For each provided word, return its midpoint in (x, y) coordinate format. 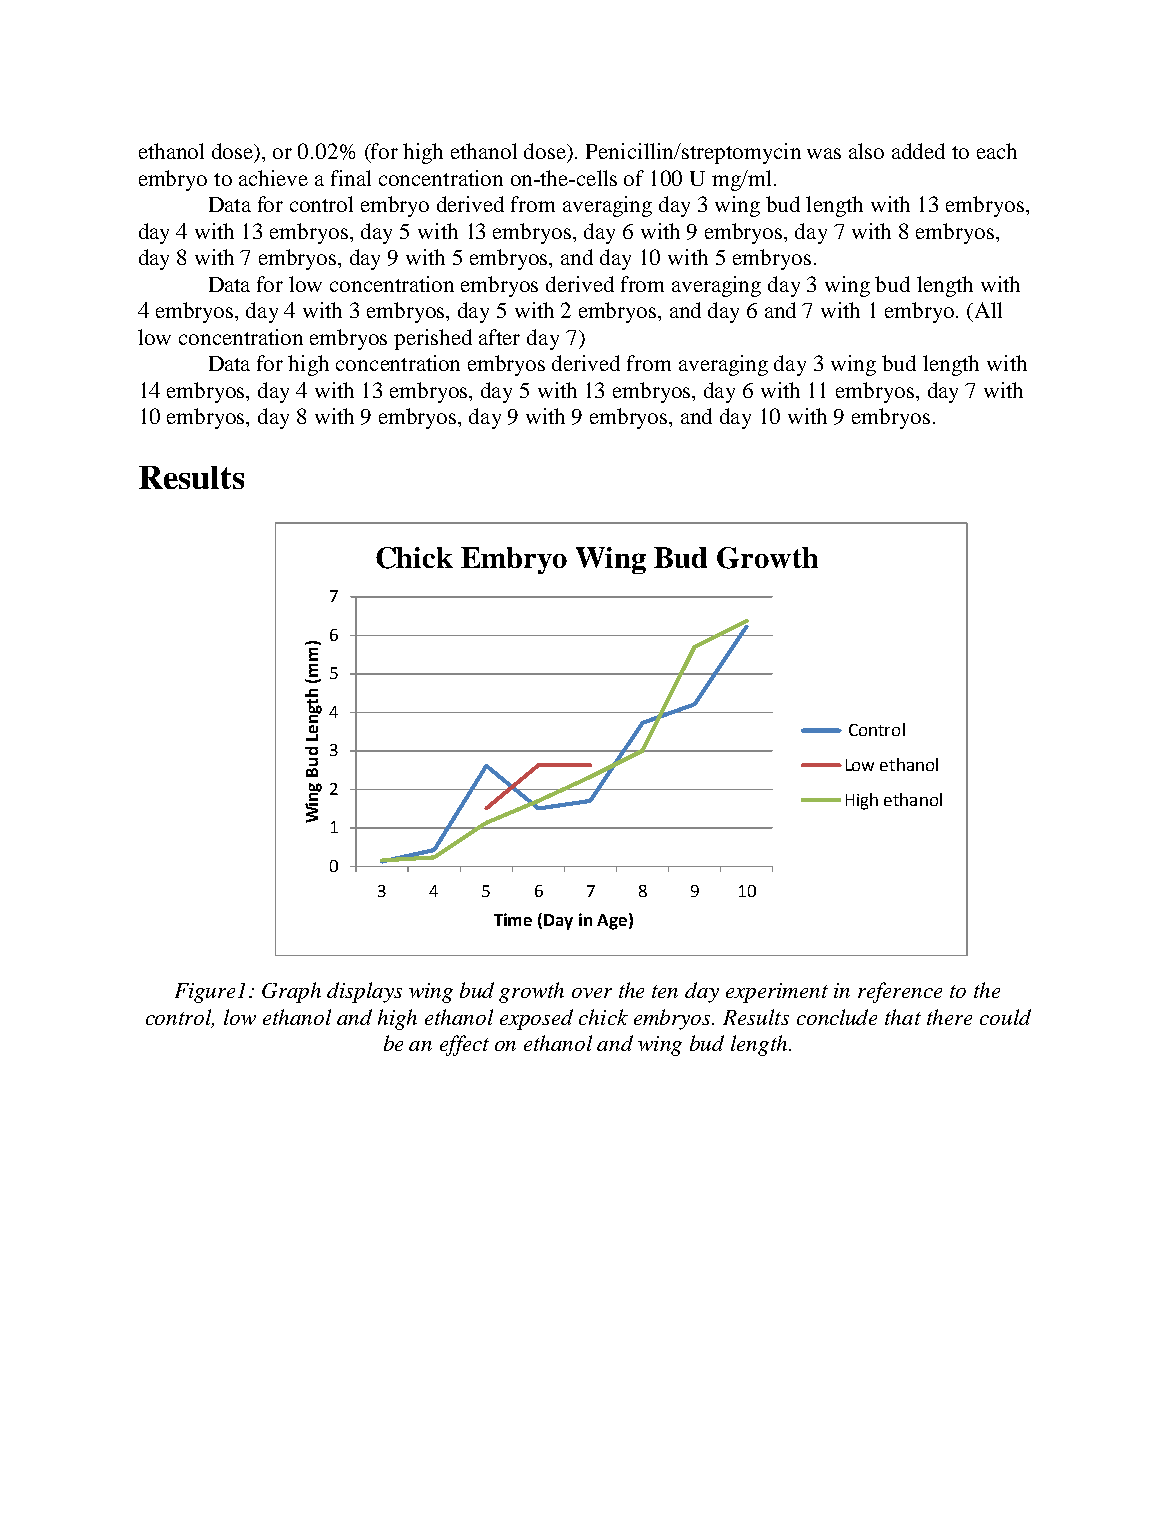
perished (433, 339)
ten (665, 991)
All (987, 310)
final (351, 178)
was (824, 153)
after (499, 337)
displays (364, 992)
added (918, 151)
